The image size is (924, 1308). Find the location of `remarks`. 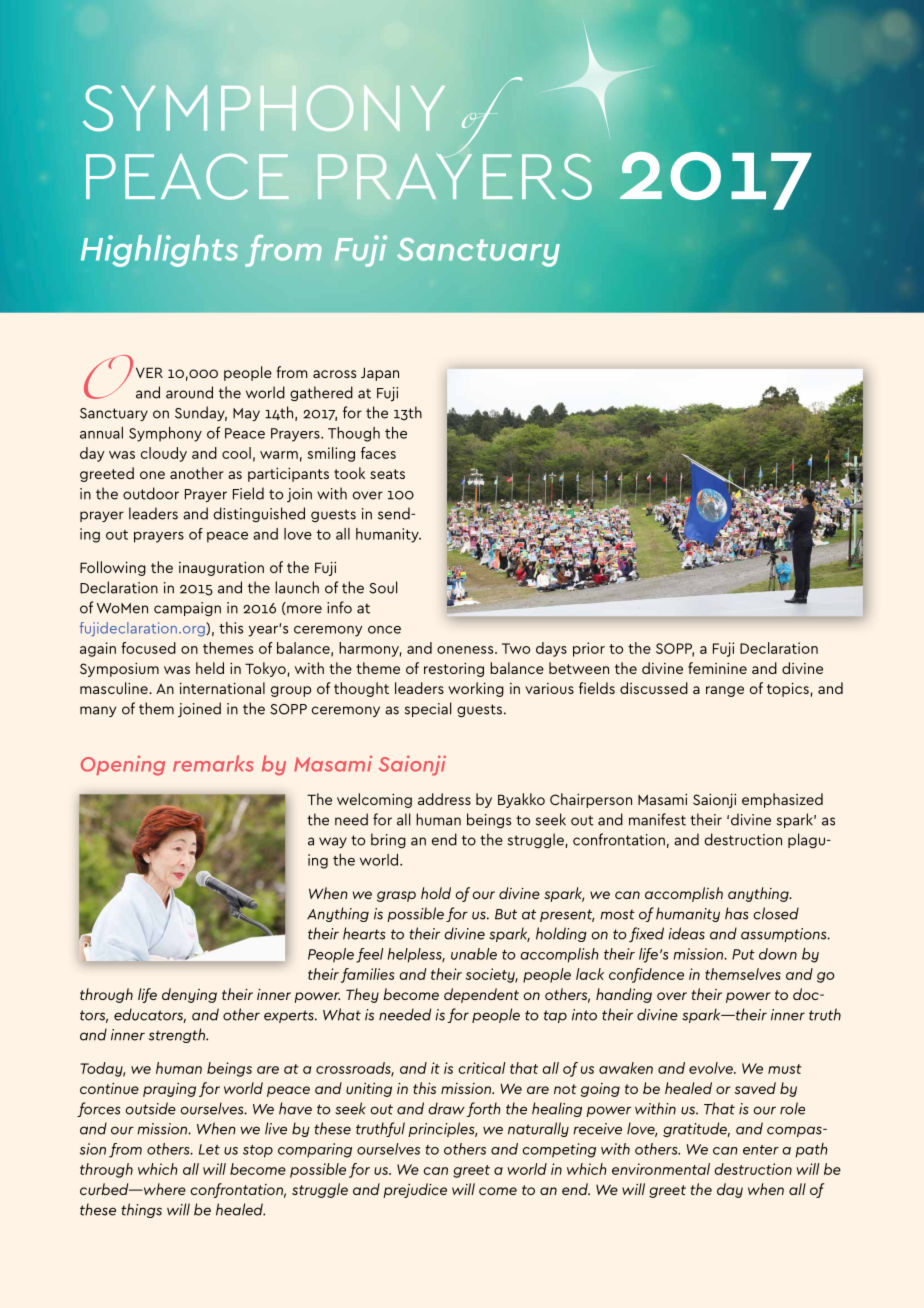

remarks is located at coordinates (213, 763).
